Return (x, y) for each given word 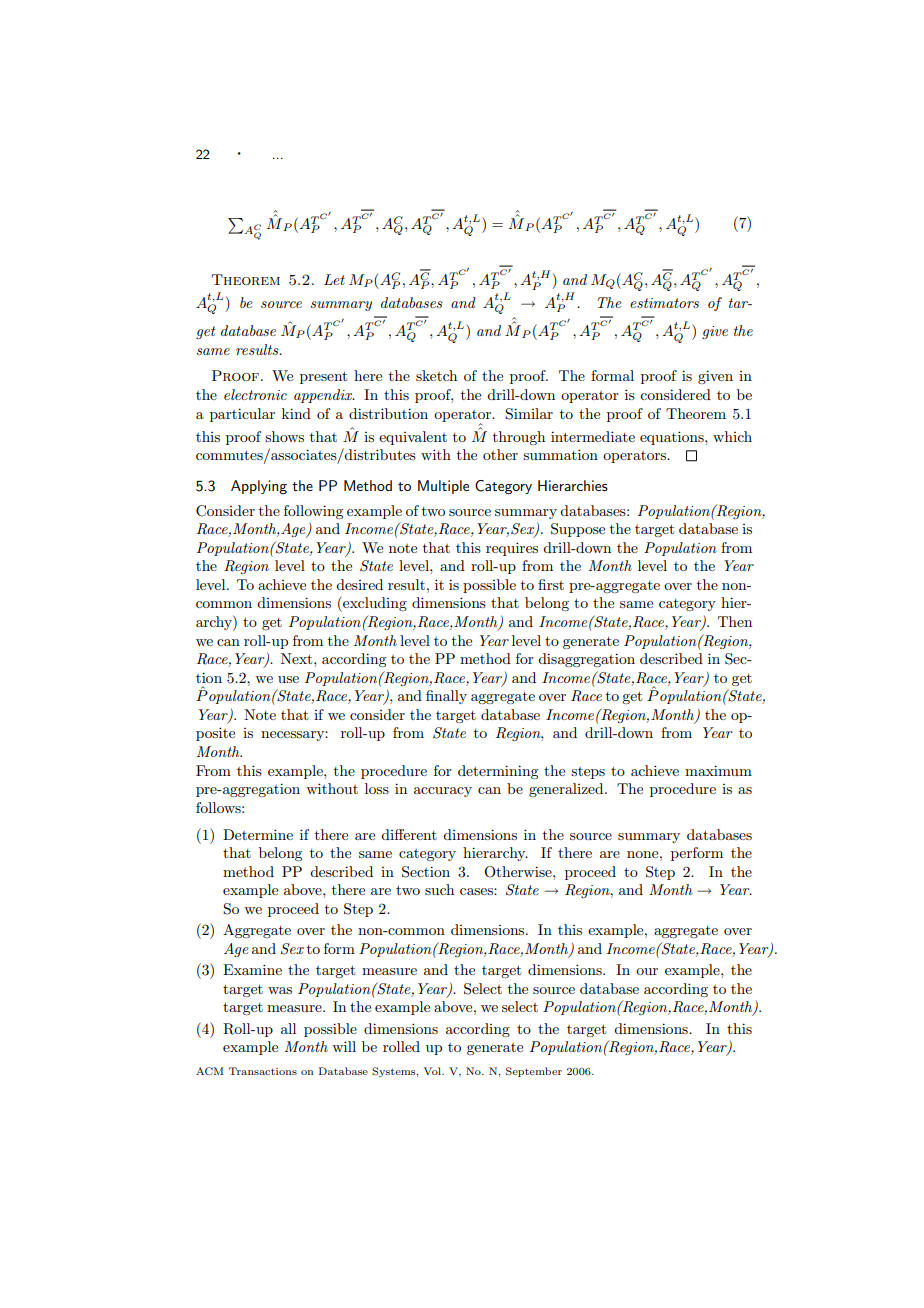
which (732, 436)
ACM (210, 1071)
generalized (567, 790)
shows (284, 436)
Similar (529, 414)
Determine (258, 834)
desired (359, 584)
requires (512, 549)
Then (735, 621)
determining (498, 772)
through (519, 438)
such (439, 889)
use (288, 679)
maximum (718, 770)
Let (334, 279)
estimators (664, 303)
